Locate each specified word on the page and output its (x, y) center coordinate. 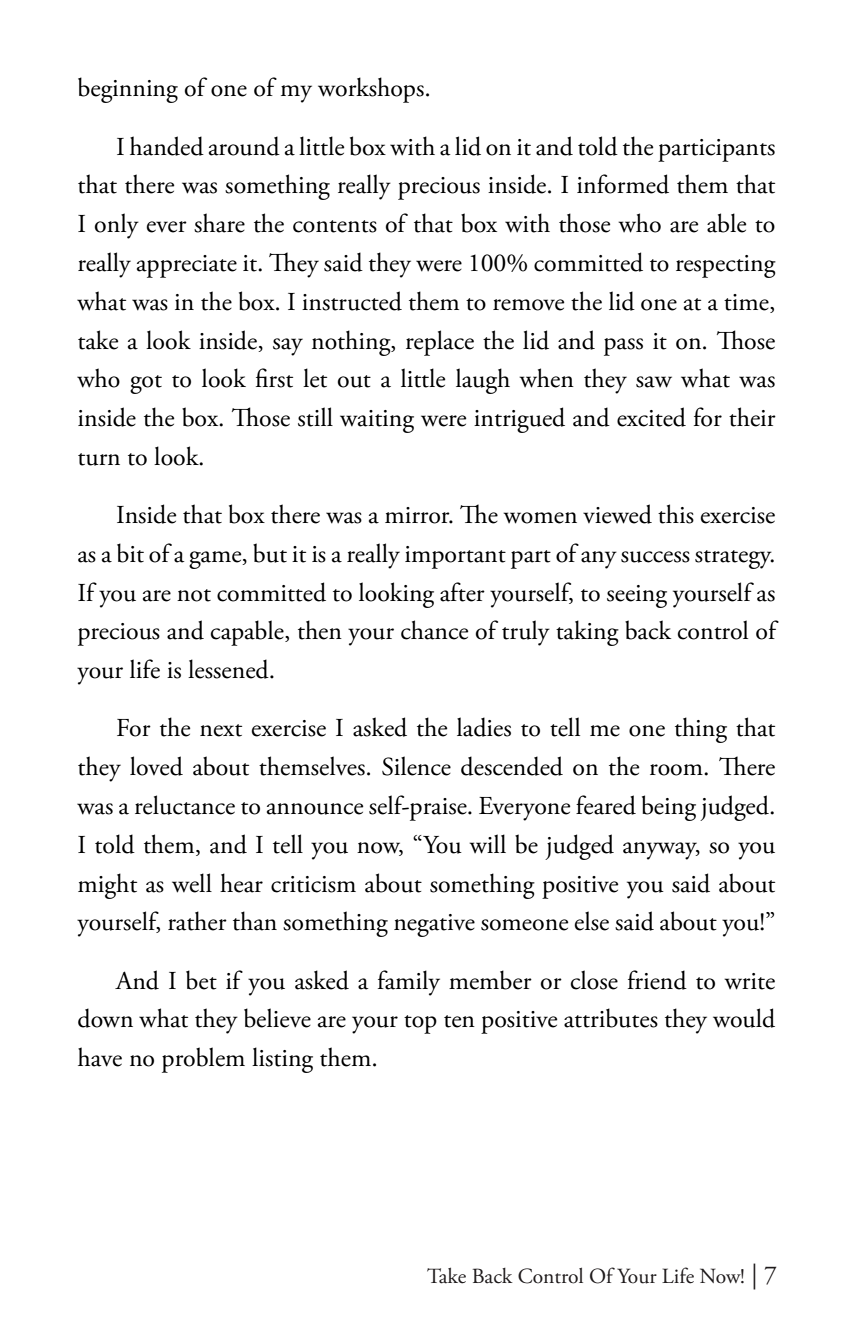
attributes (611, 1018)
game (216, 560)
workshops (371, 90)
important (455, 557)
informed (623, 184)
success (655, 557)
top (420, 1024)
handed (167, 146)
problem (203, 1060)
